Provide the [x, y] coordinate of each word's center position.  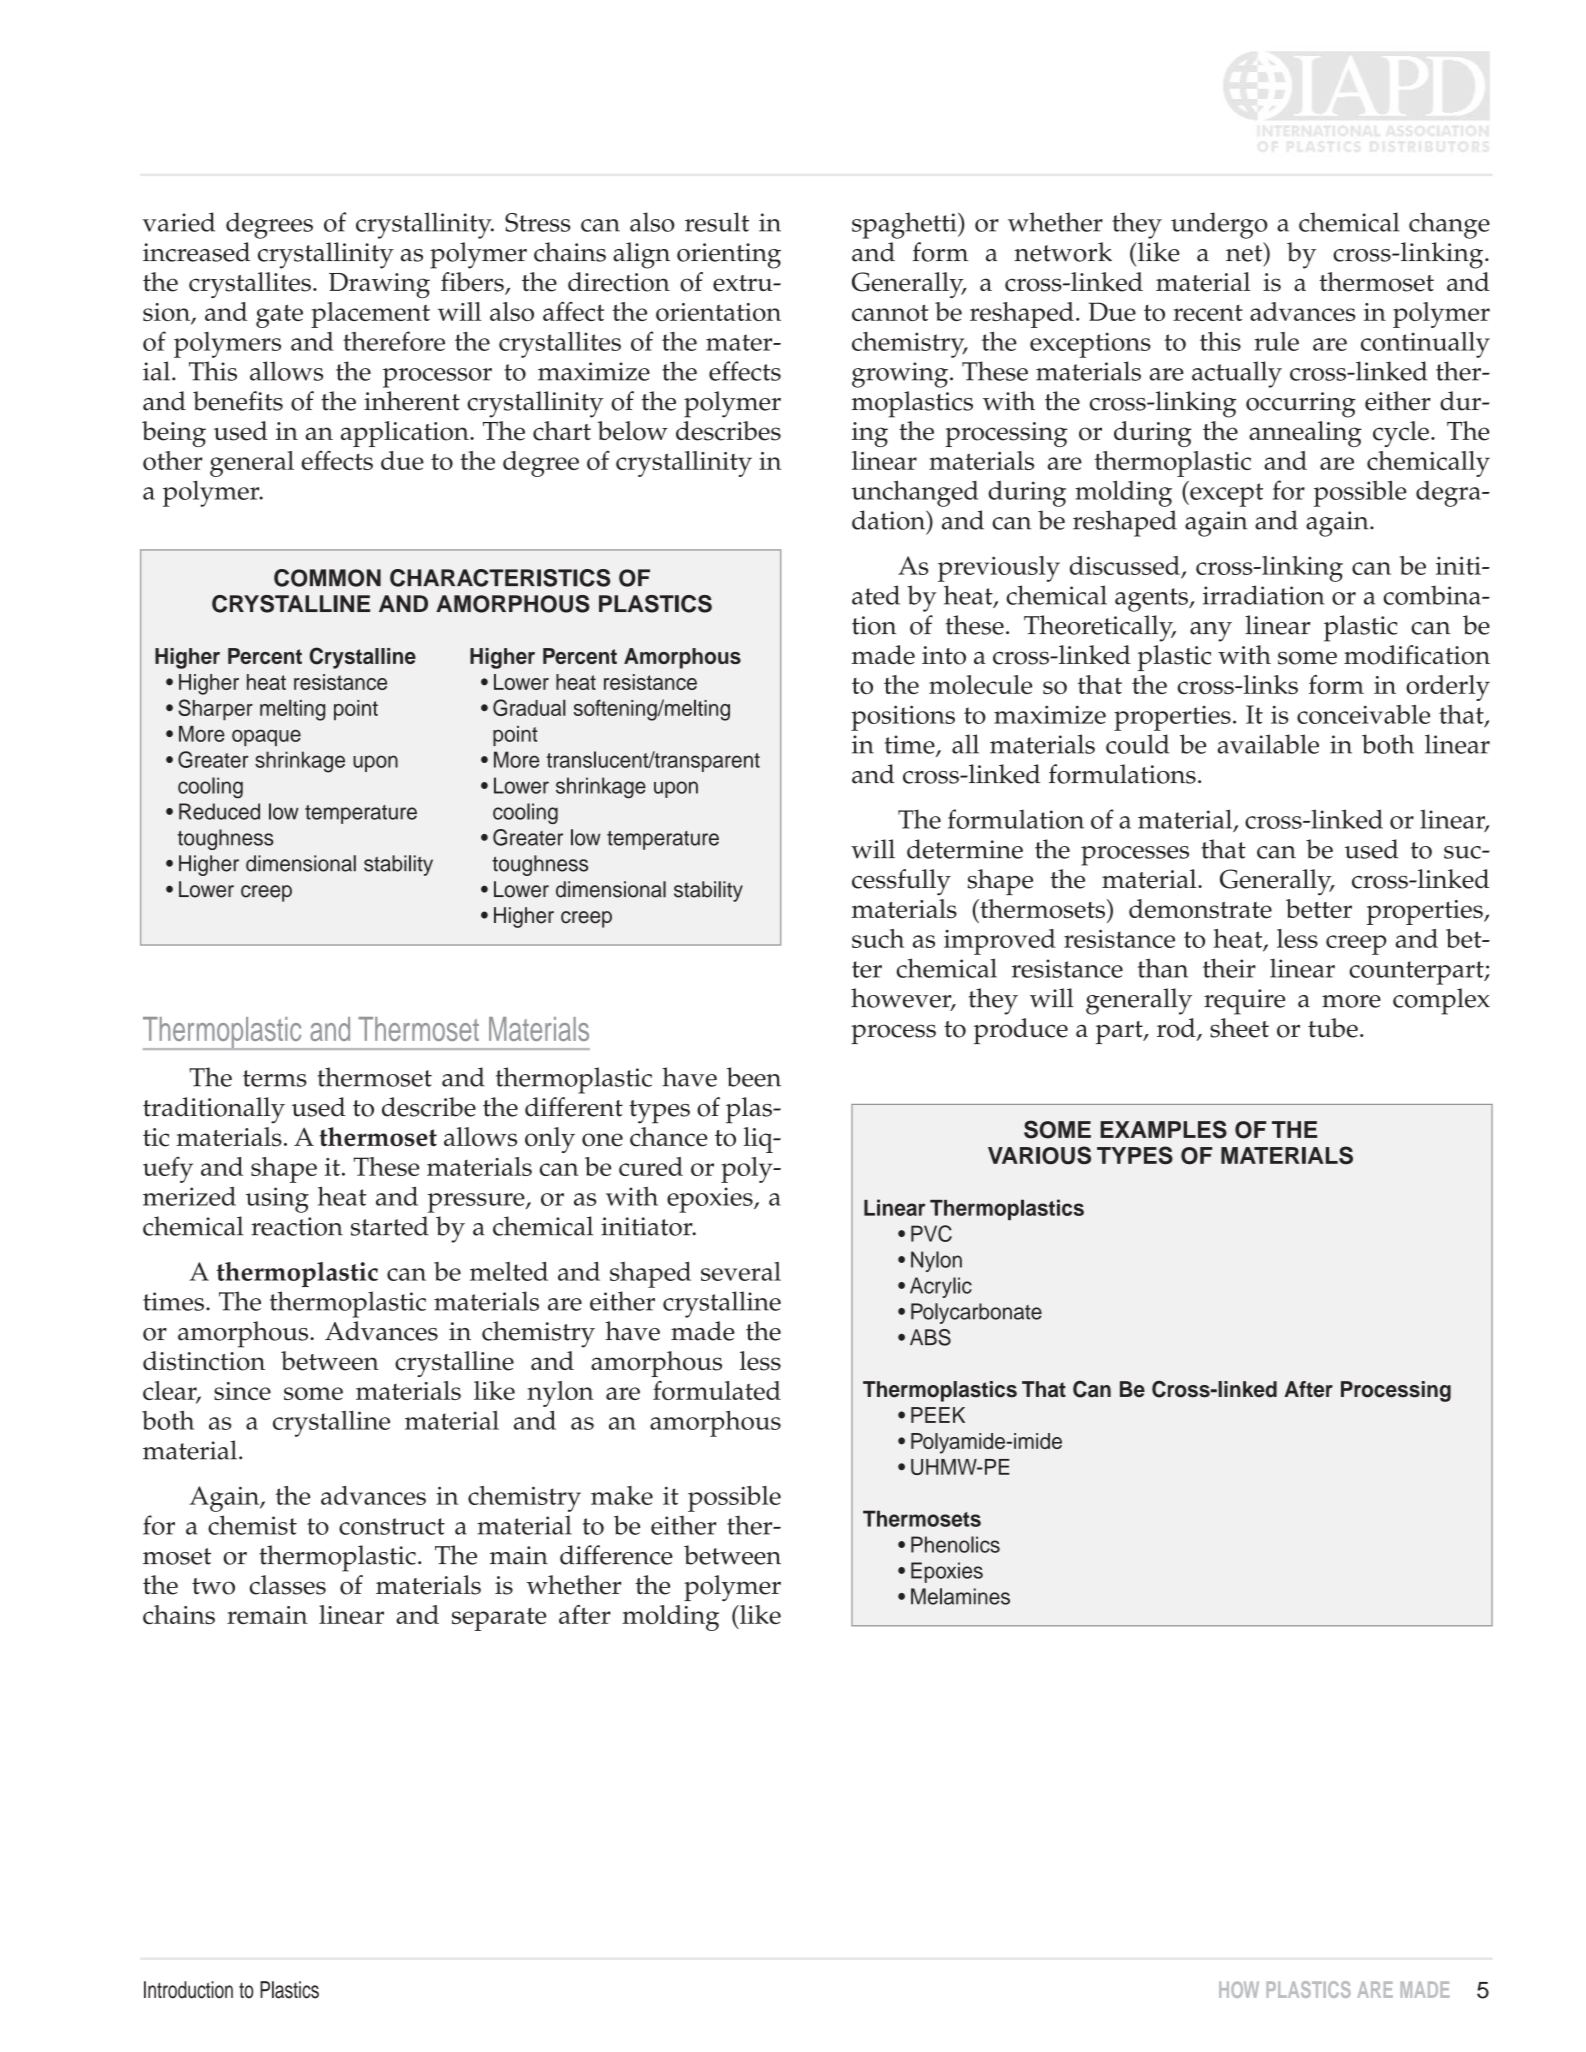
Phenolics [955, 1544]
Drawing [379, 285]
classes [287, 1585]
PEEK [938, 1415]
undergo [1219, 225]
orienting [729, 256]
